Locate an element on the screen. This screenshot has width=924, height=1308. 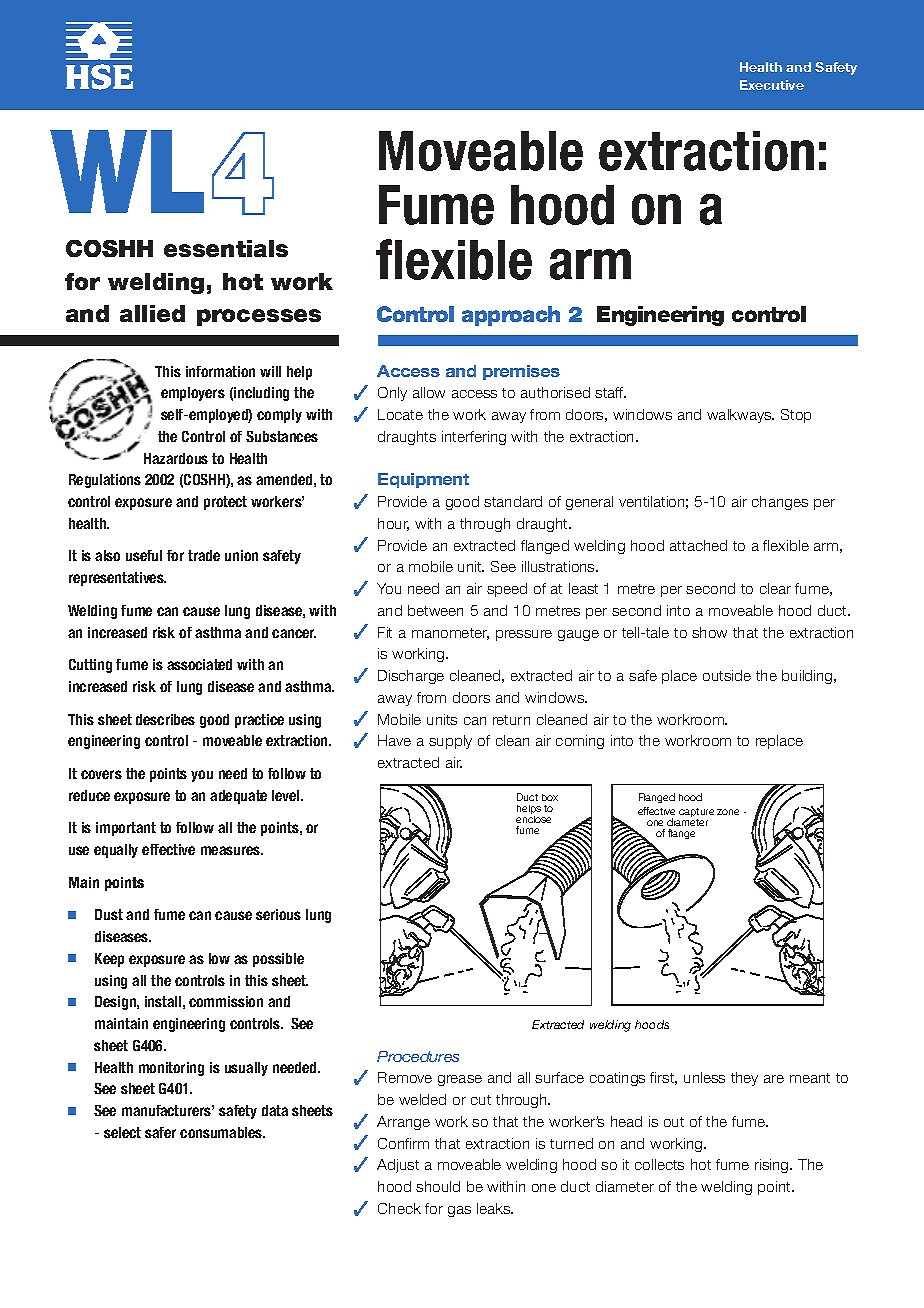
describes is located at coordinates (165, 719).
